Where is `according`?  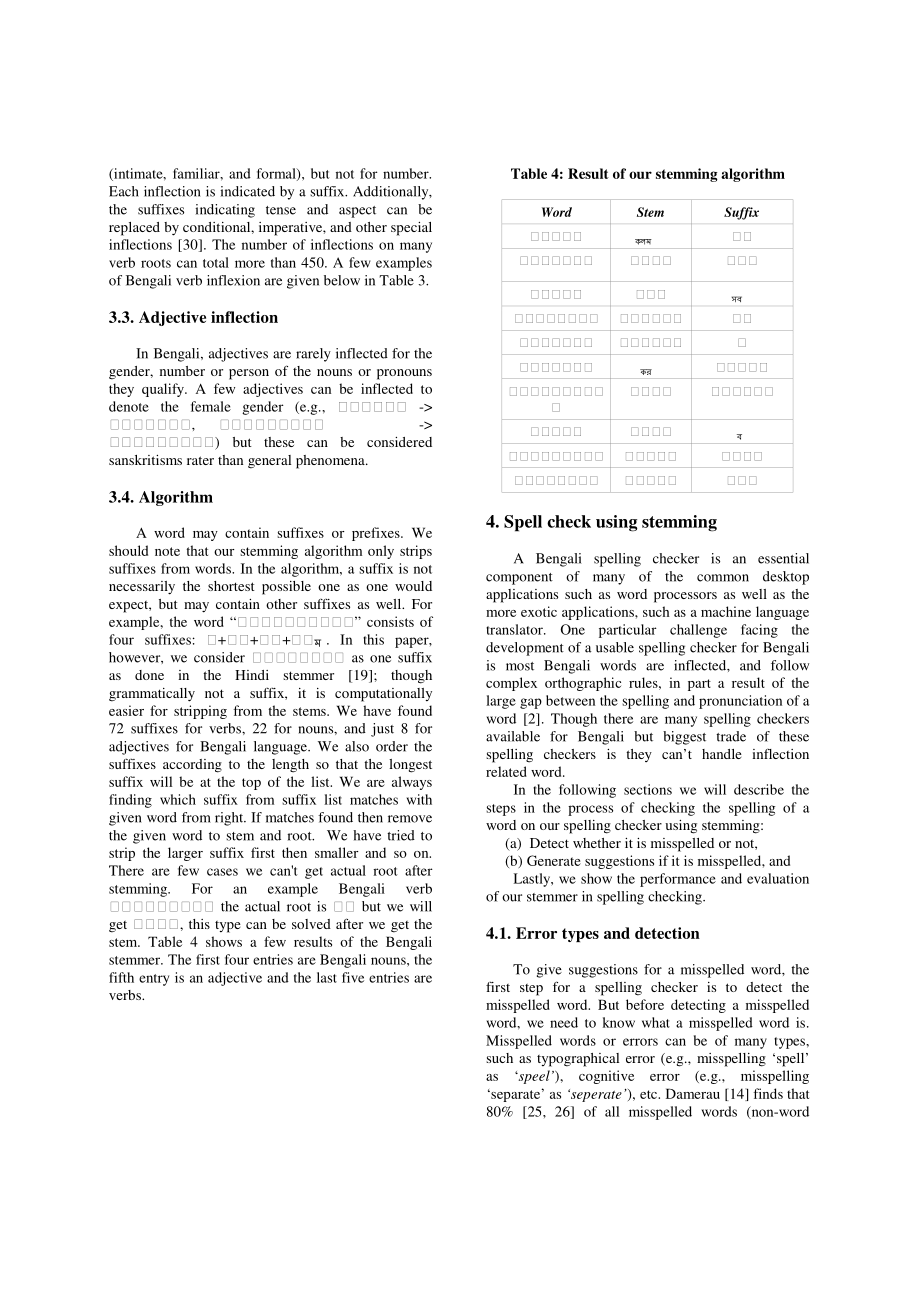
according is located at coordinates (192, 766).
